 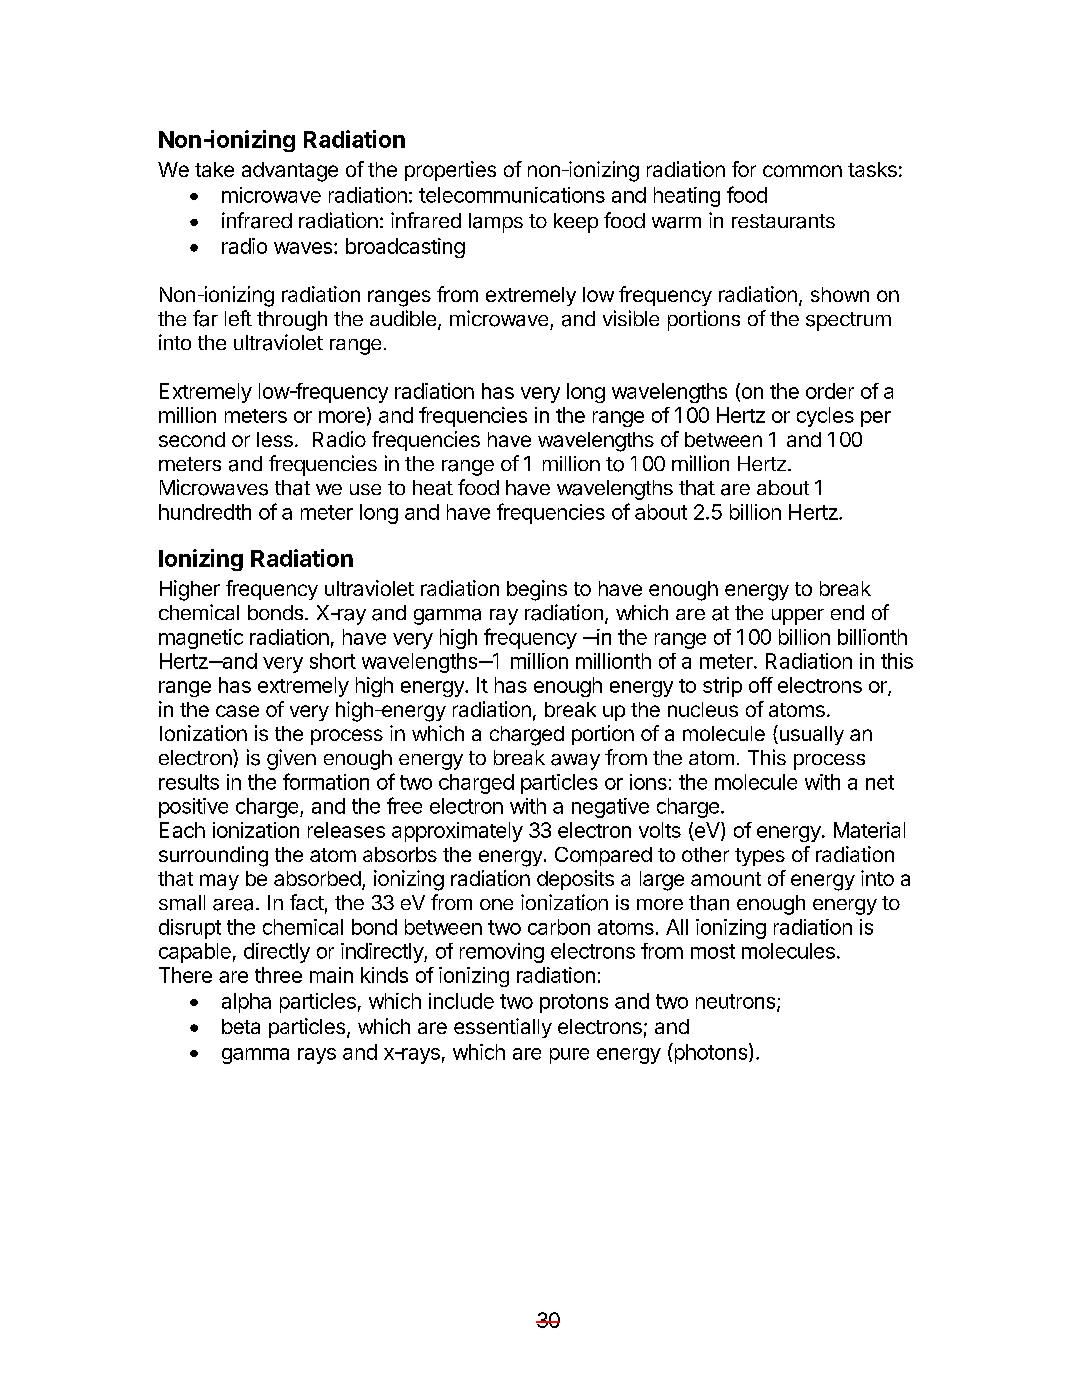 What do you see at coordinates (496, 223) in the screenshot?
I see `lamps` at bounding box center [496, 223].
